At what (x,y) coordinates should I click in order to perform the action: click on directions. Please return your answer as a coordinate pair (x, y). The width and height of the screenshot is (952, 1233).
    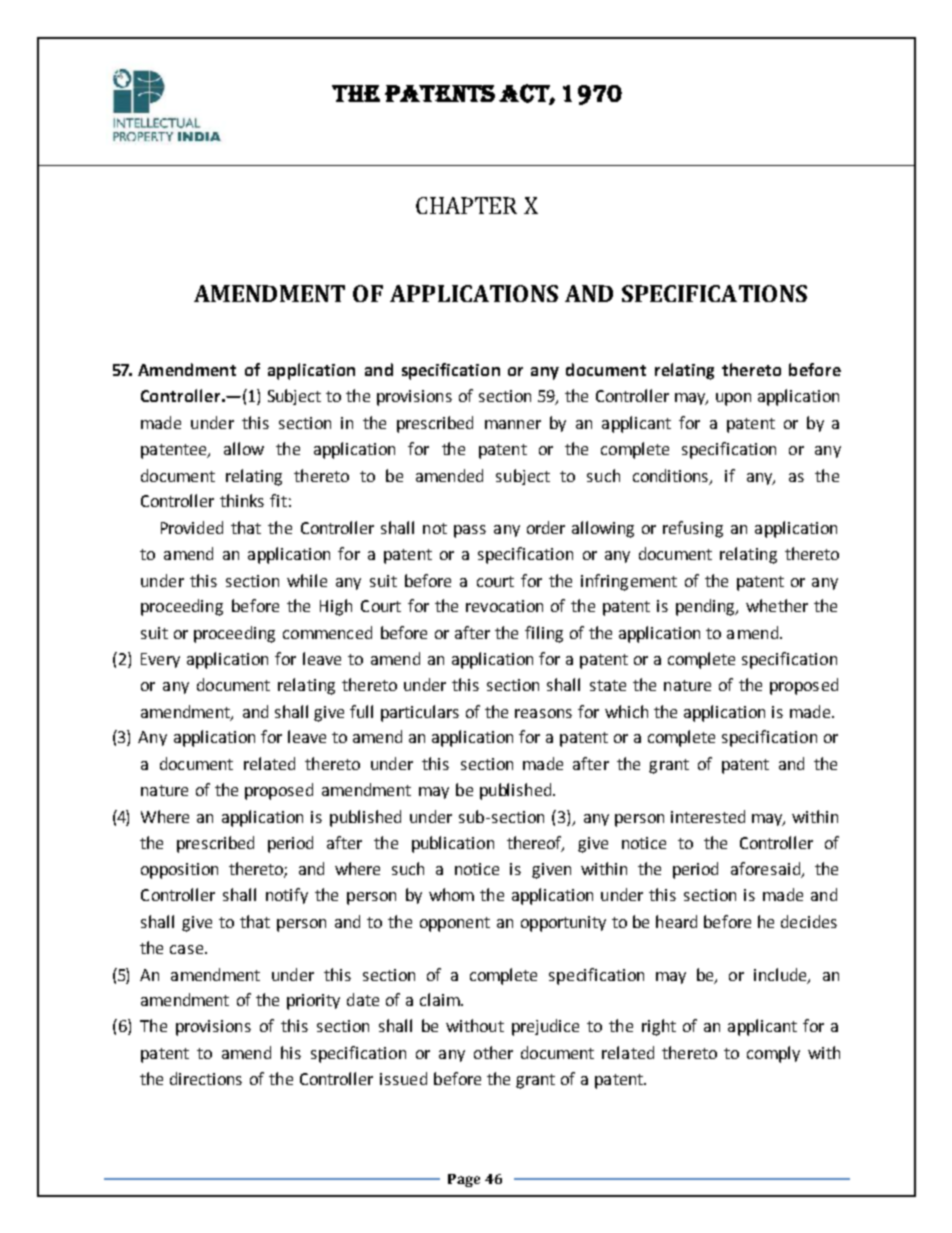
    Looking at the image, I should click on (206, 1078).
